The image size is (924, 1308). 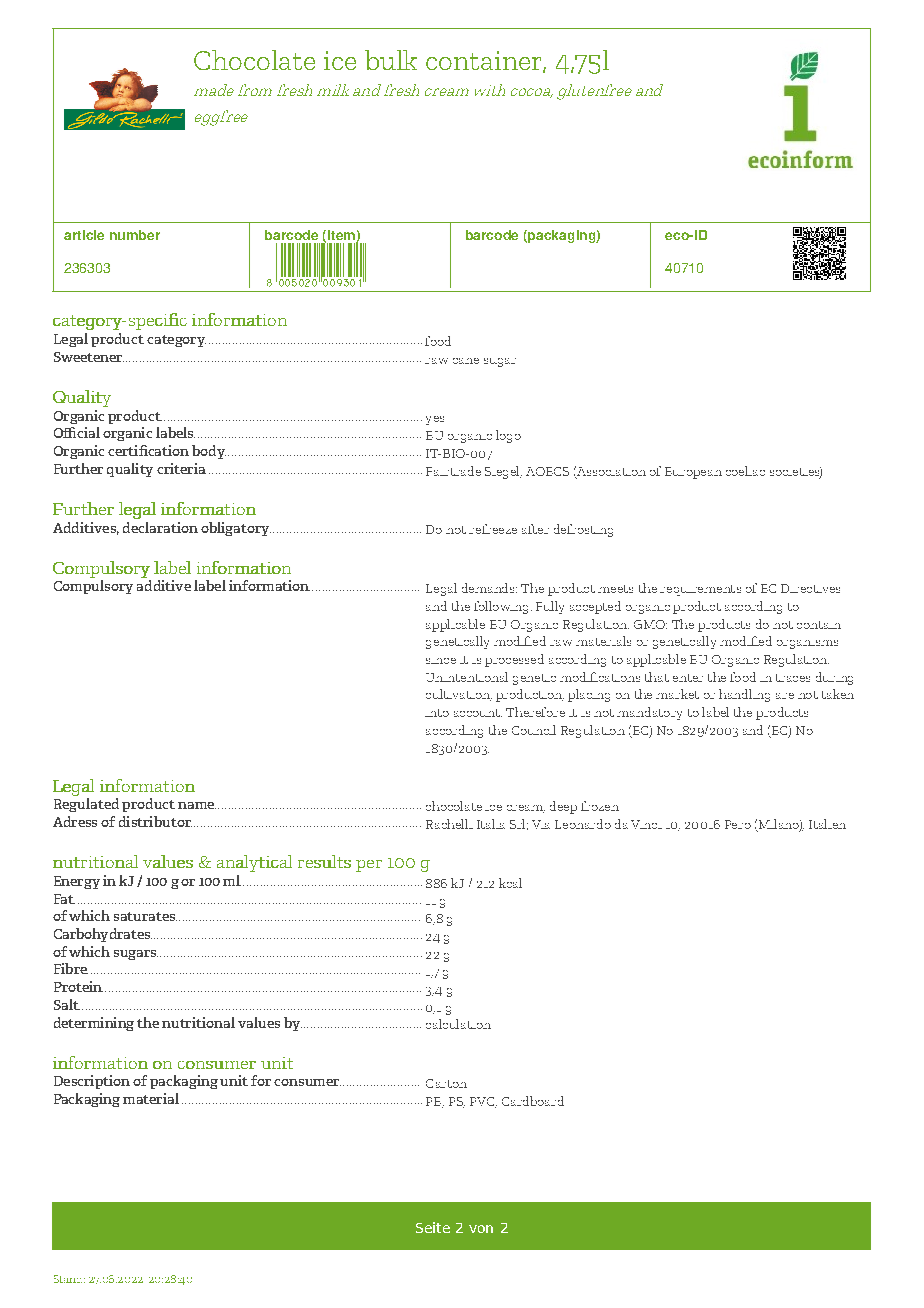 I want to click on number, so click(x=135, y=235).
